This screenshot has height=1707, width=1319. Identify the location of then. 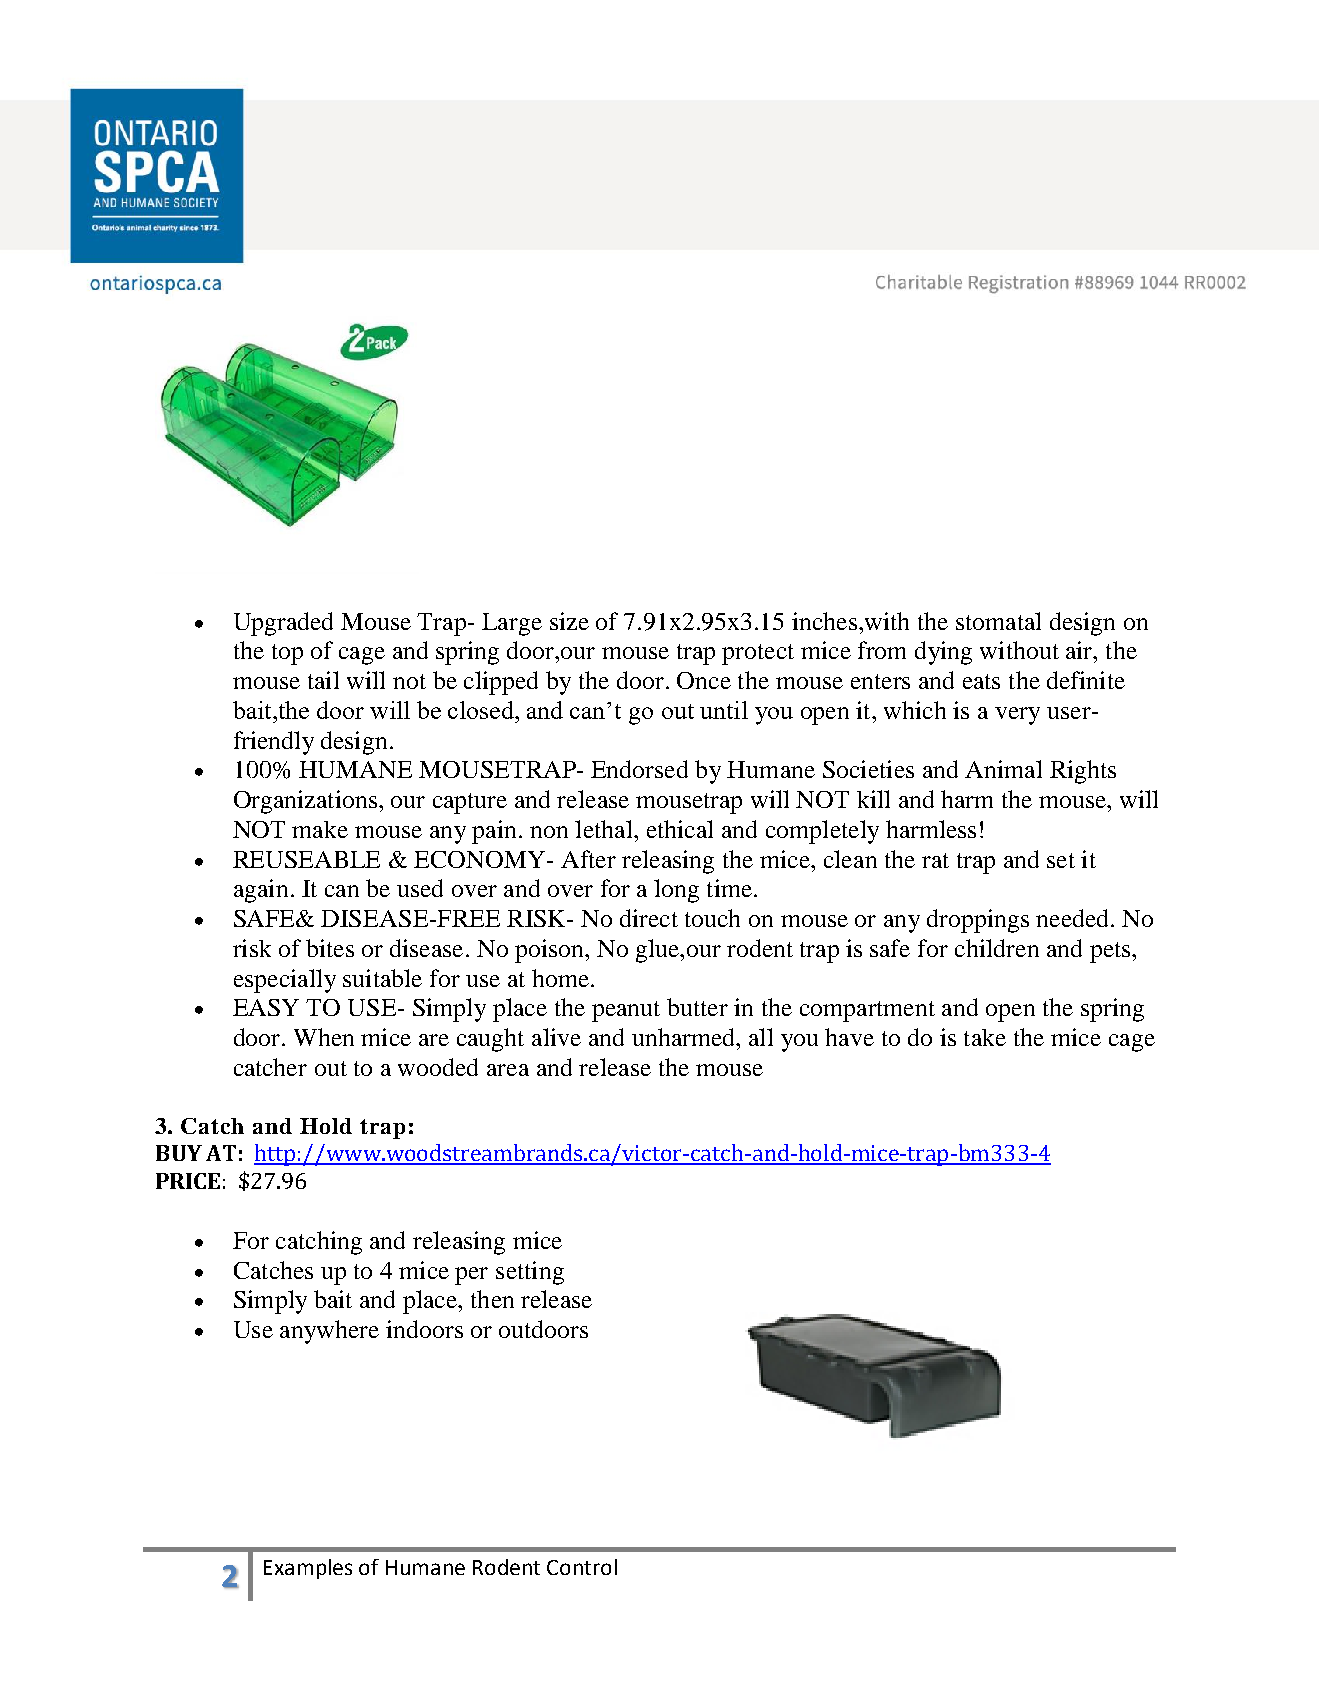
(492, 1299).
